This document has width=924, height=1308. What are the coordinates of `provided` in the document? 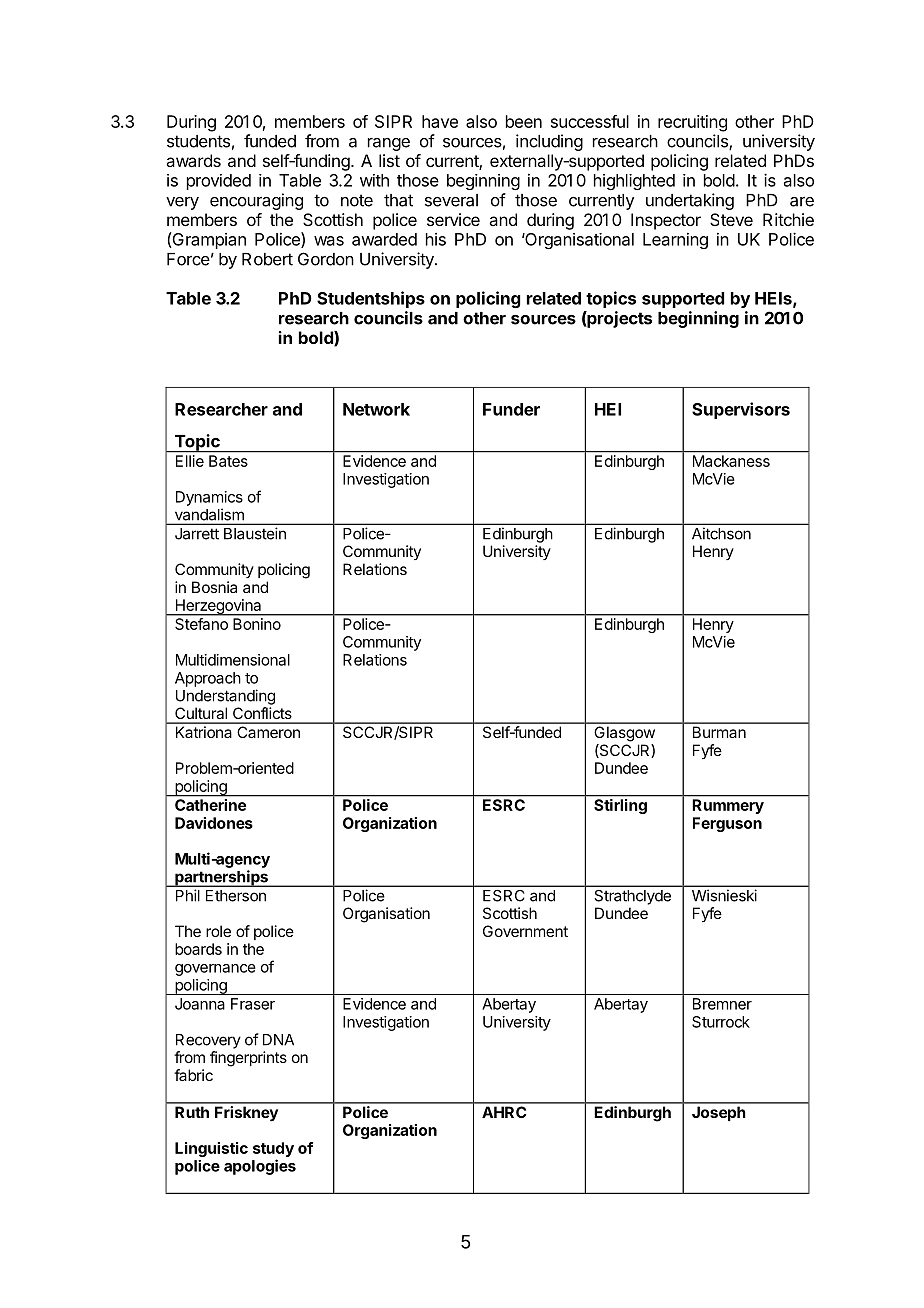 It's located at (219, 182).
